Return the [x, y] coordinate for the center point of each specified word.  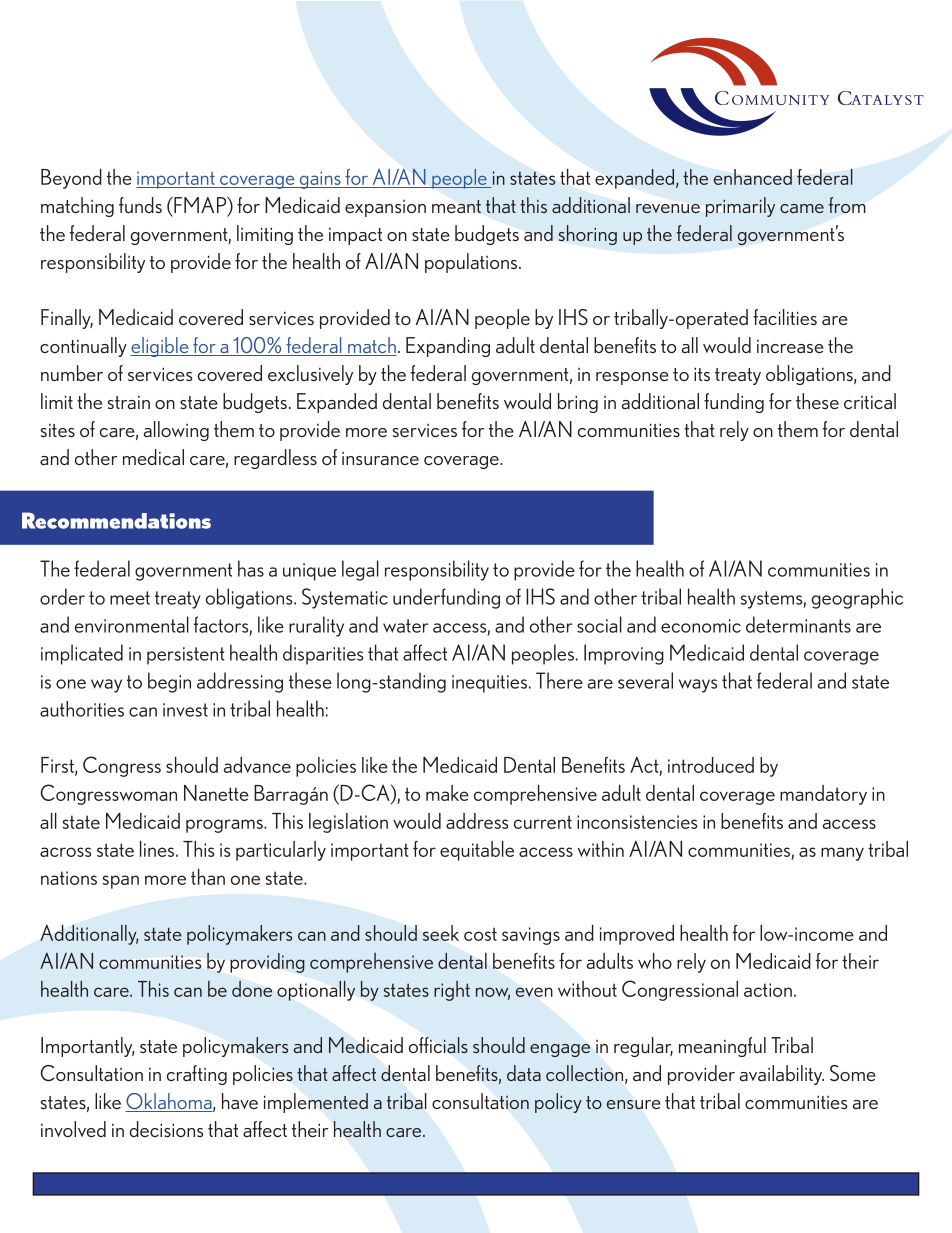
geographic [857, 598]
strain [129, 402]
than [208, 877]
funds [140, 205]
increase [790, 347]
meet [130, 598]
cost [480, 934]
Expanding [448, 347]
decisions [166, 1129]
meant [456, 207]
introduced [711, 765]
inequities [489, 684]
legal [360, 570]
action [768, 990]
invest [185, 710]
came [802, 208]
